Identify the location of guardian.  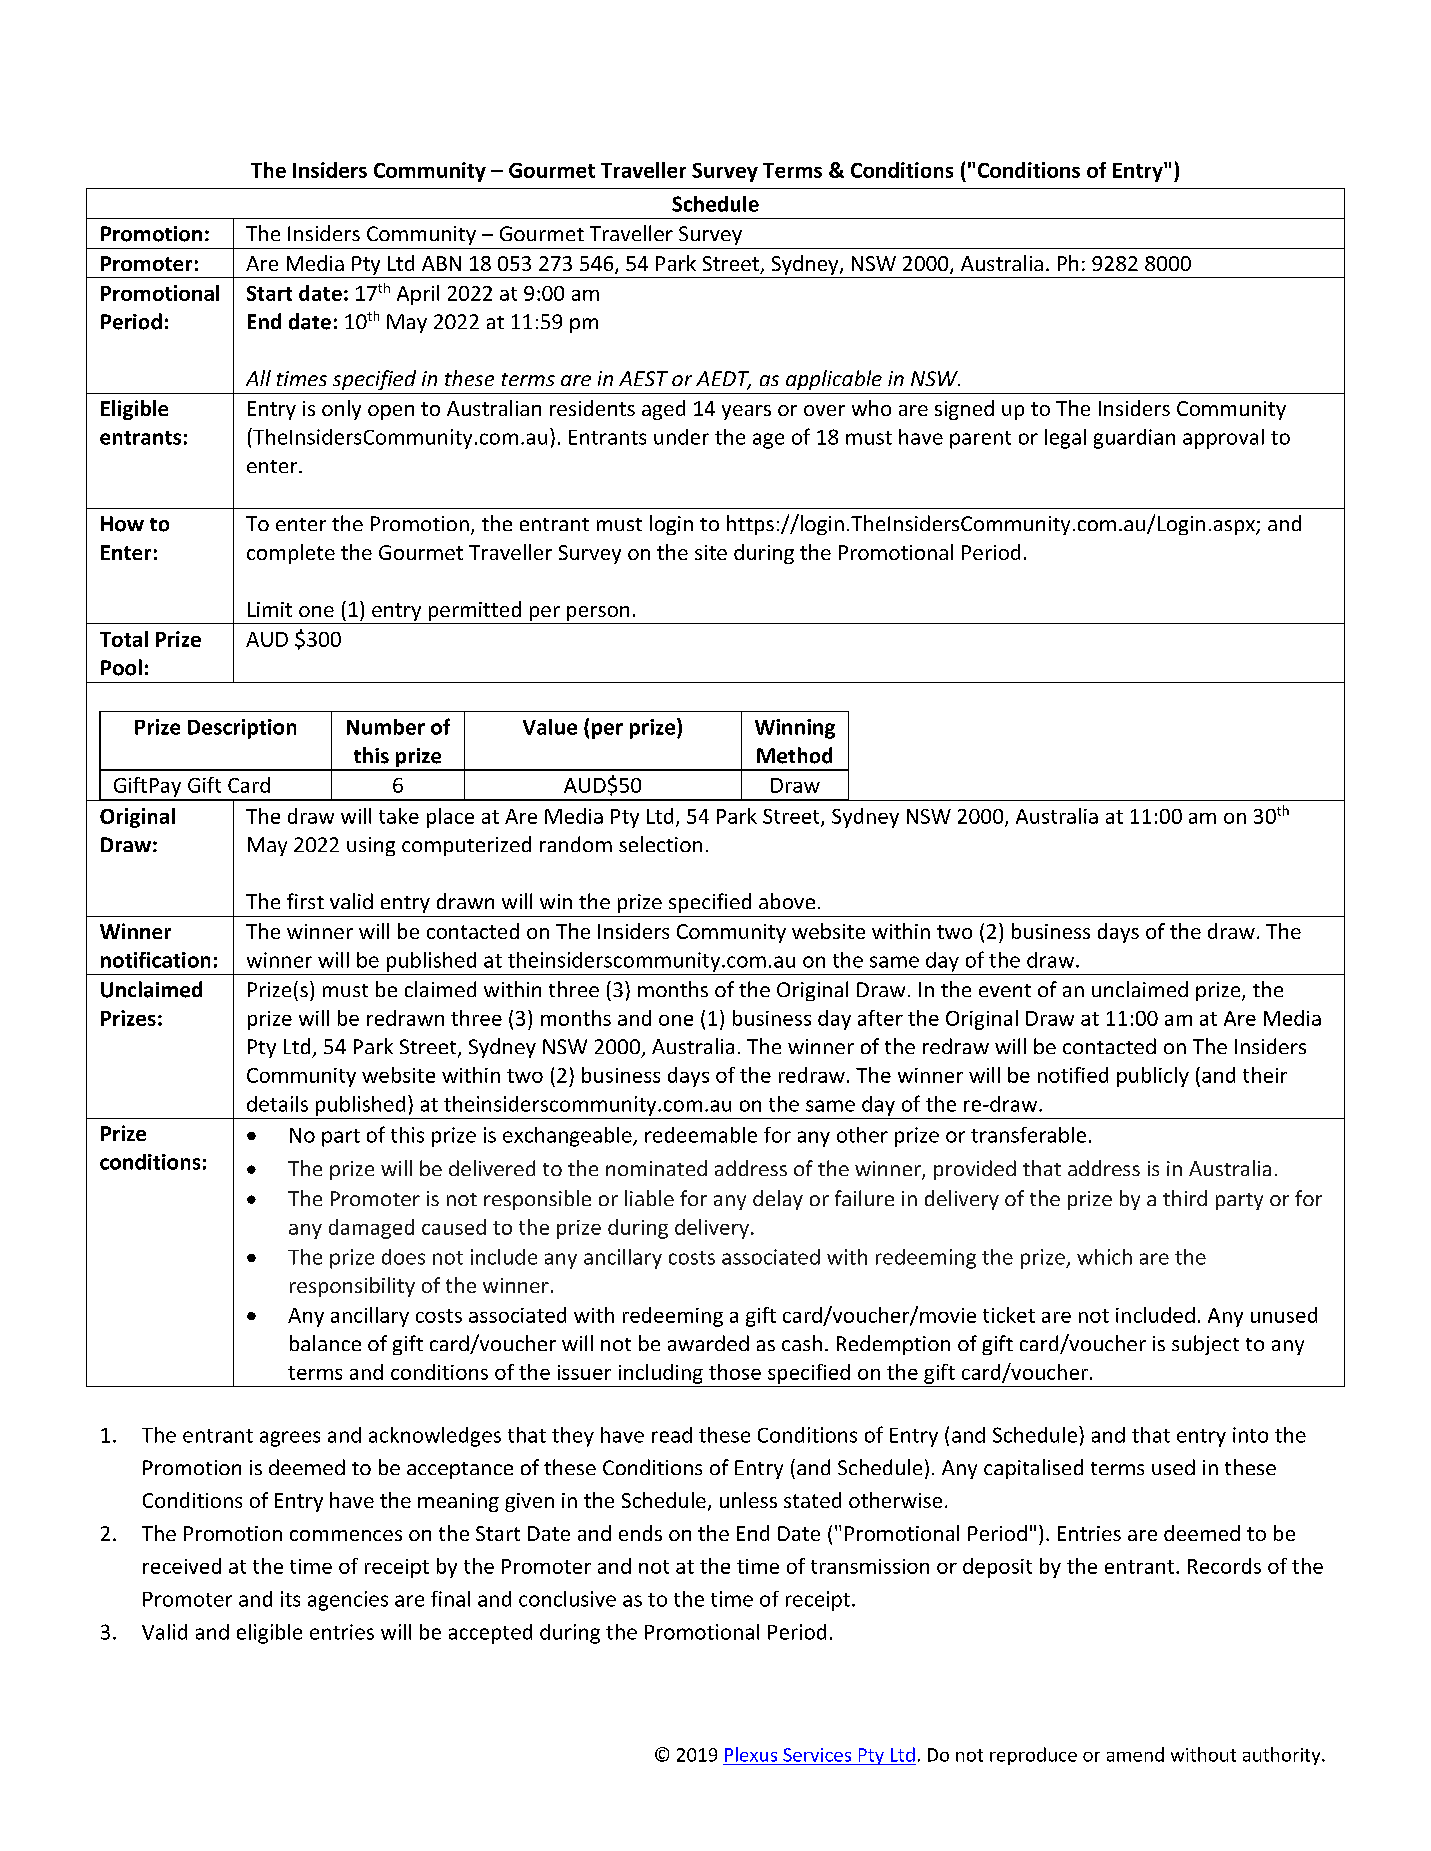
(1134, 439).
